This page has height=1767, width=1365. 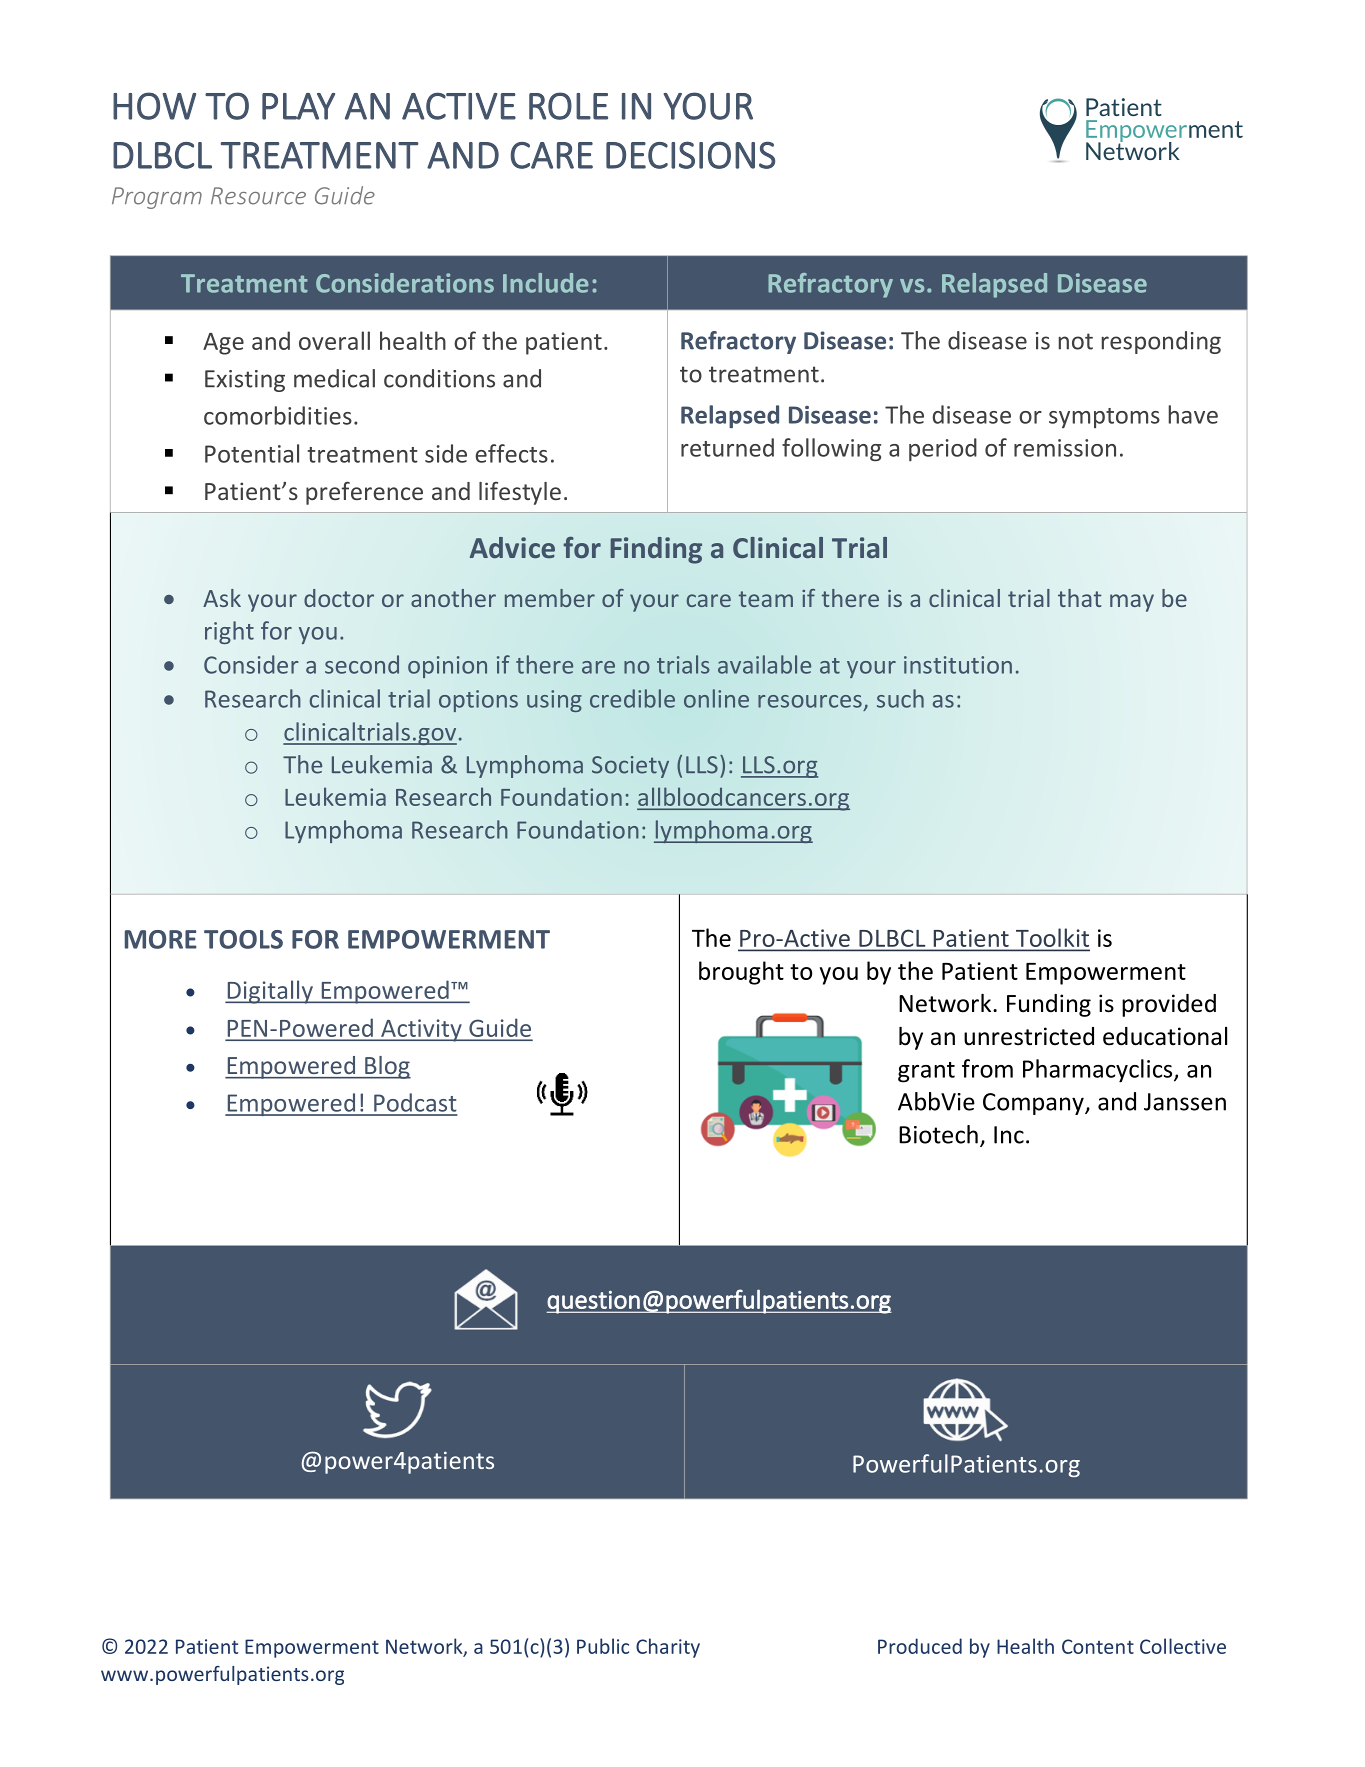 I want to click on TOOLS, so click(x=243, y=939).
